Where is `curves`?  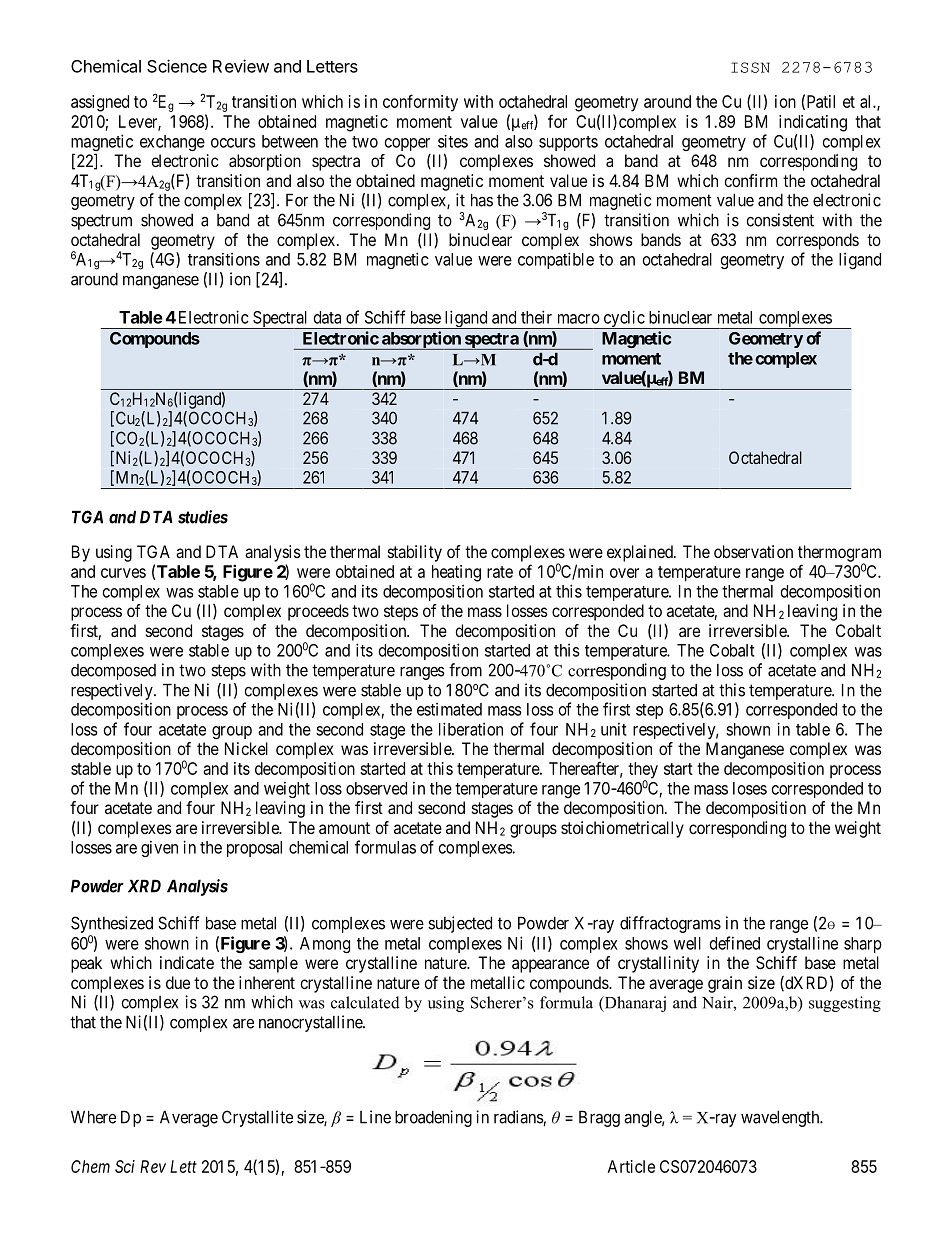 curves is located at coordinates (123, 573).
